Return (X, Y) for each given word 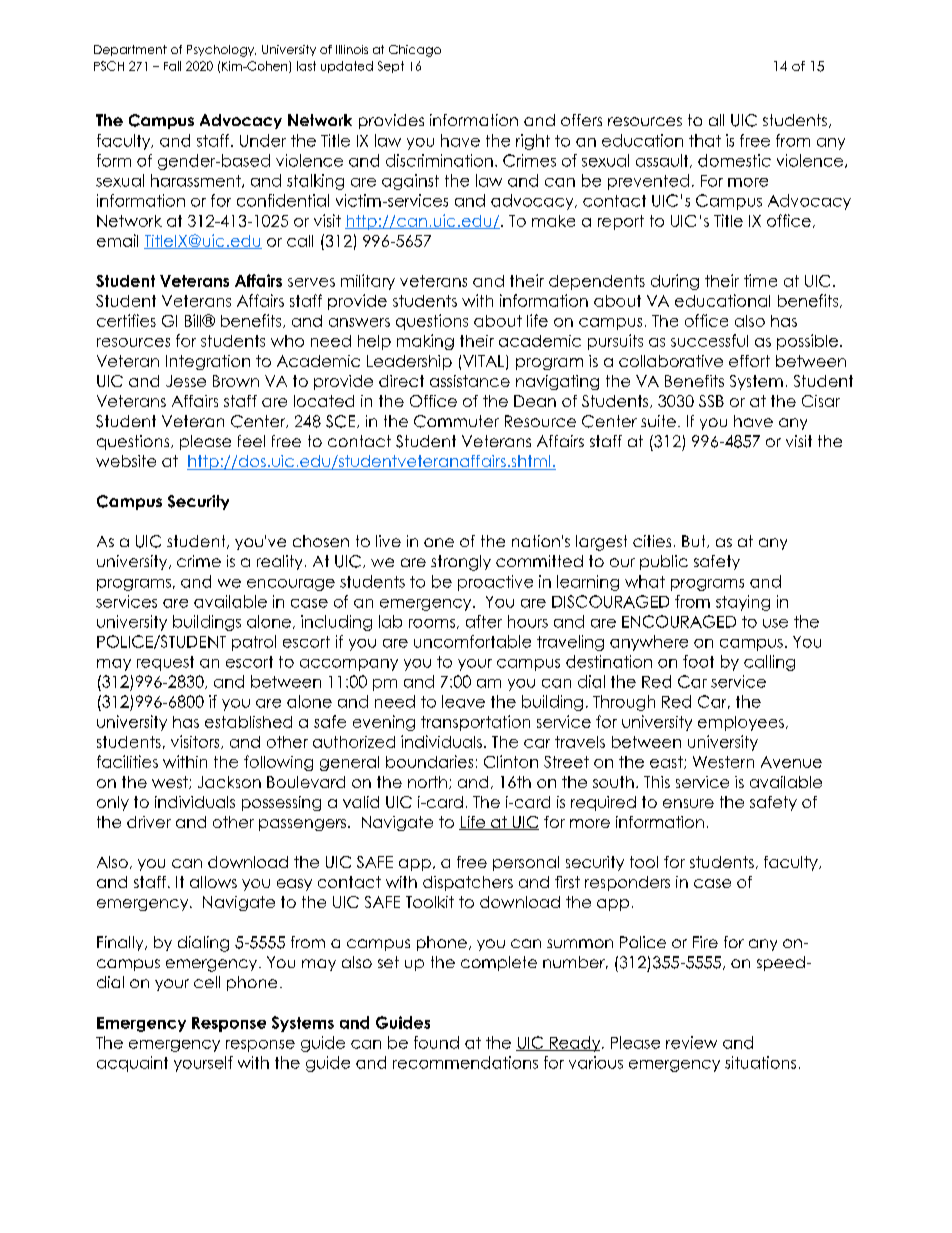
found (436, 1042)
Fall (172, 66)
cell (207, 982)
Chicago (415, 51)
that (705, 140)
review (691, 1042)
